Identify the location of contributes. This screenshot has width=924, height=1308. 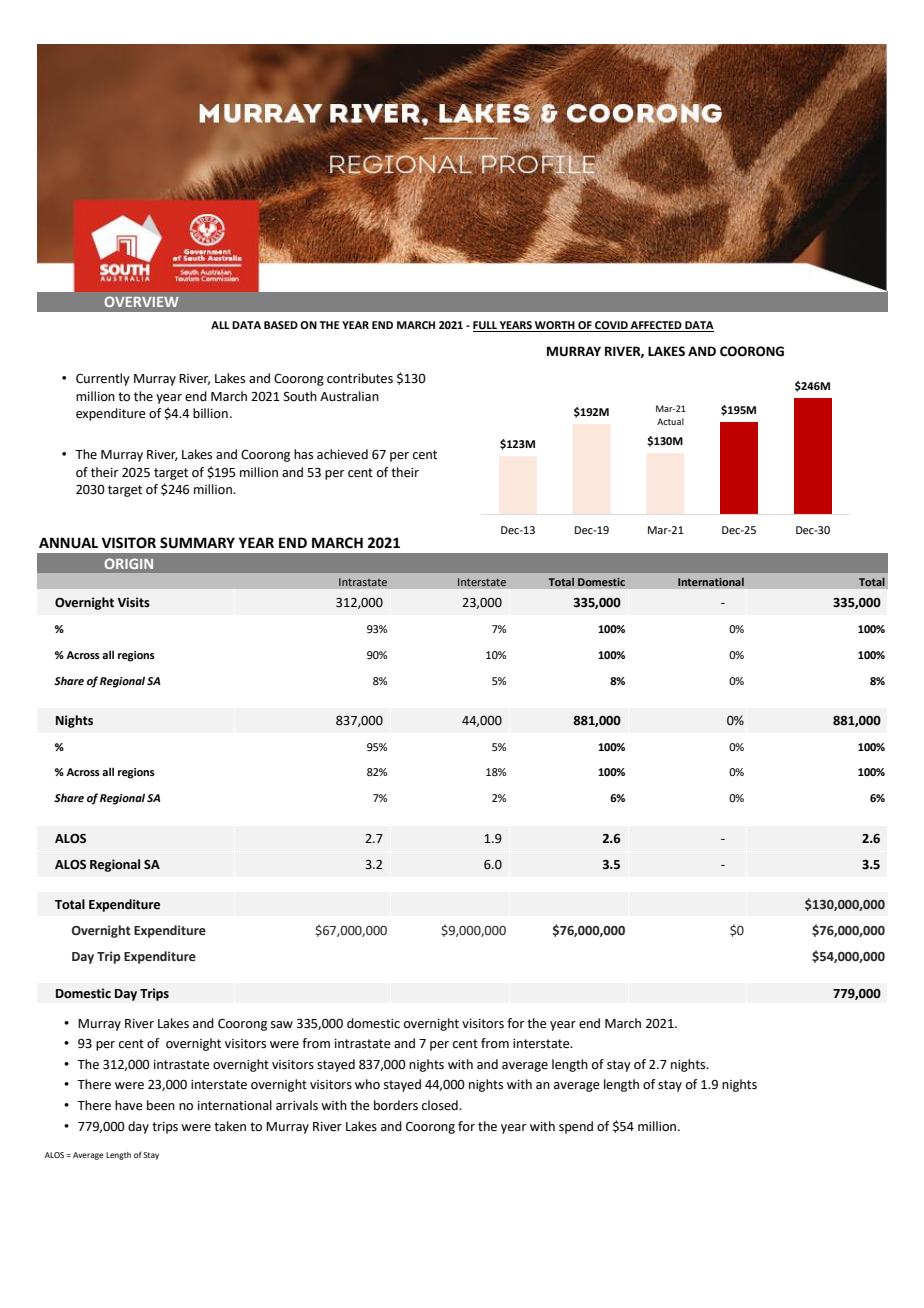
(360, 378).
